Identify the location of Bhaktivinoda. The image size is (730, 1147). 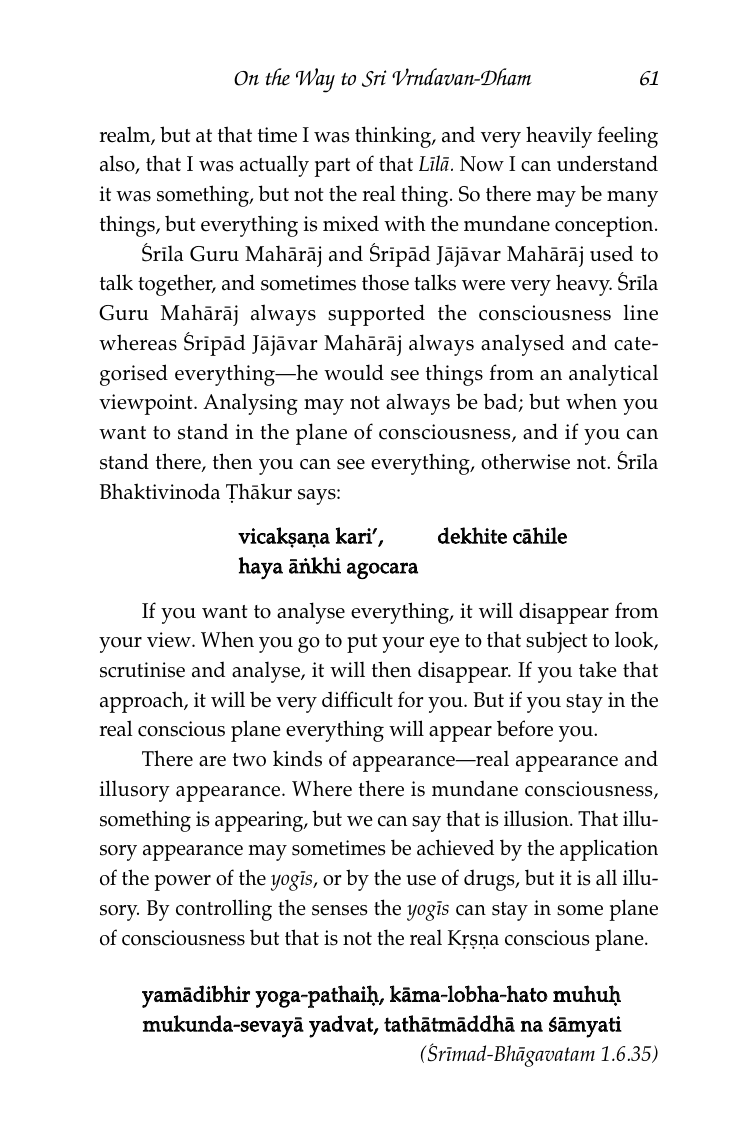
(160, 491).
